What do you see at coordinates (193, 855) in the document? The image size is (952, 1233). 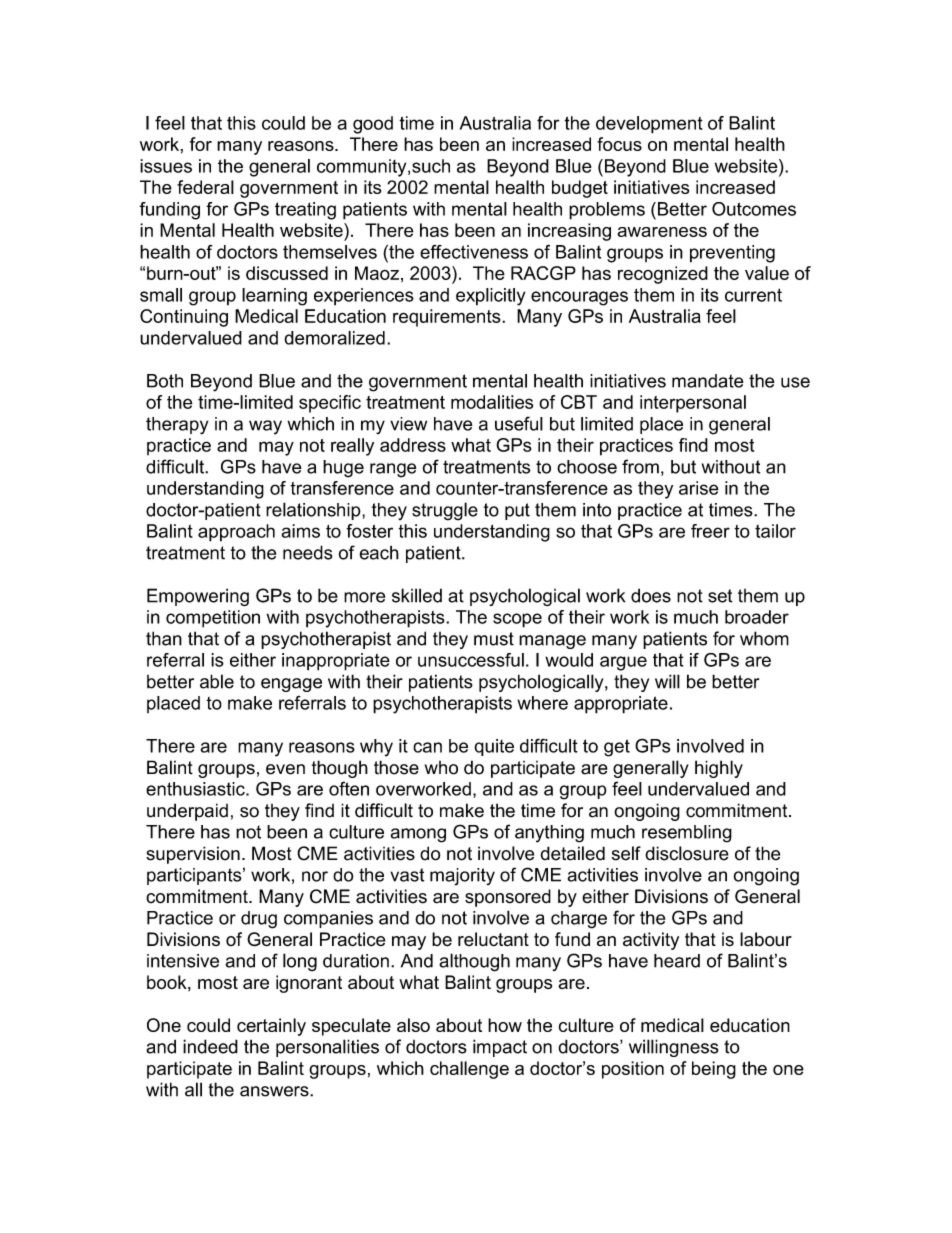 I see `supervision` at bounding box center [193, 855].
